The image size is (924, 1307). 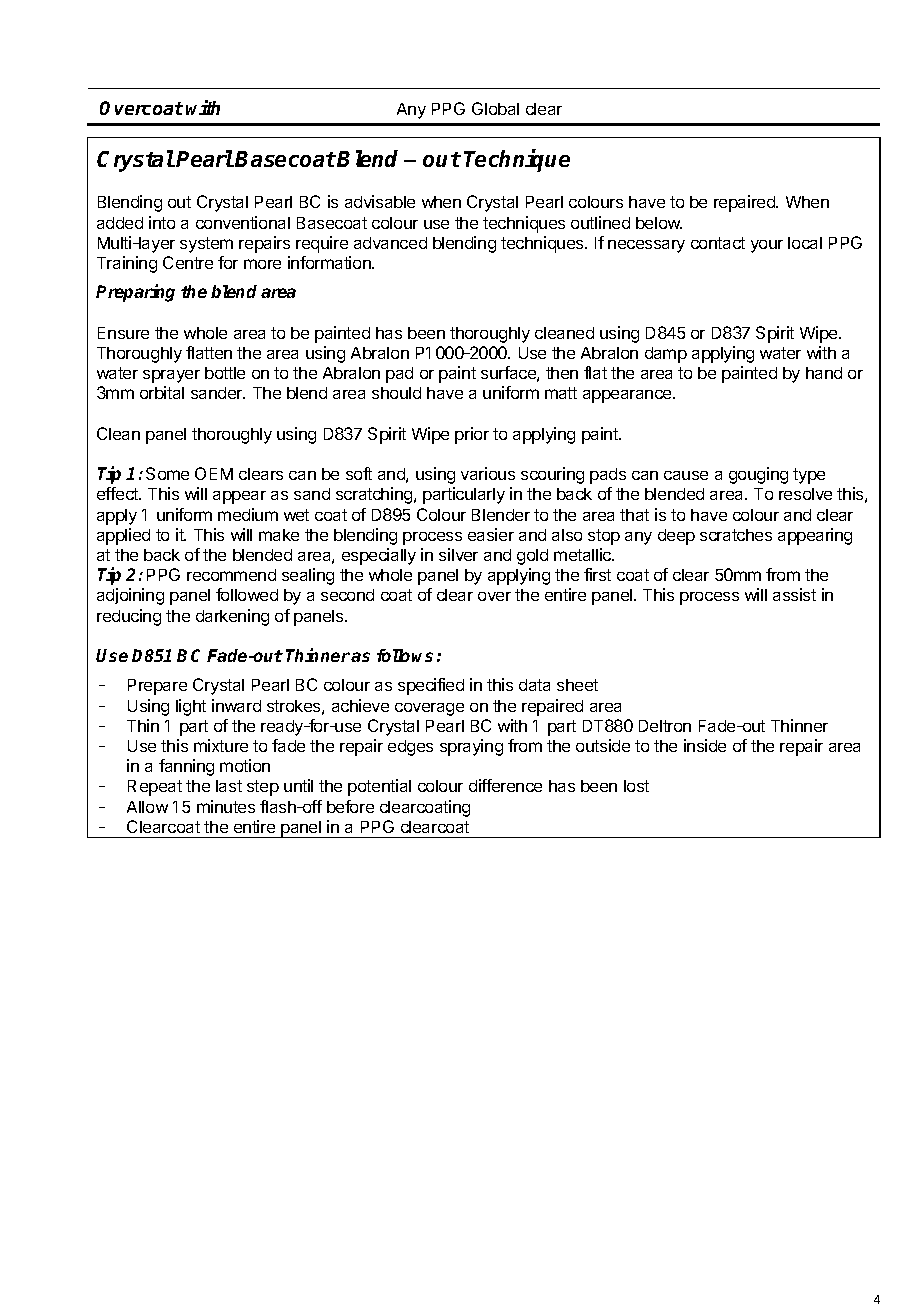 I want to click on assist, so click(x=794, y=594).
